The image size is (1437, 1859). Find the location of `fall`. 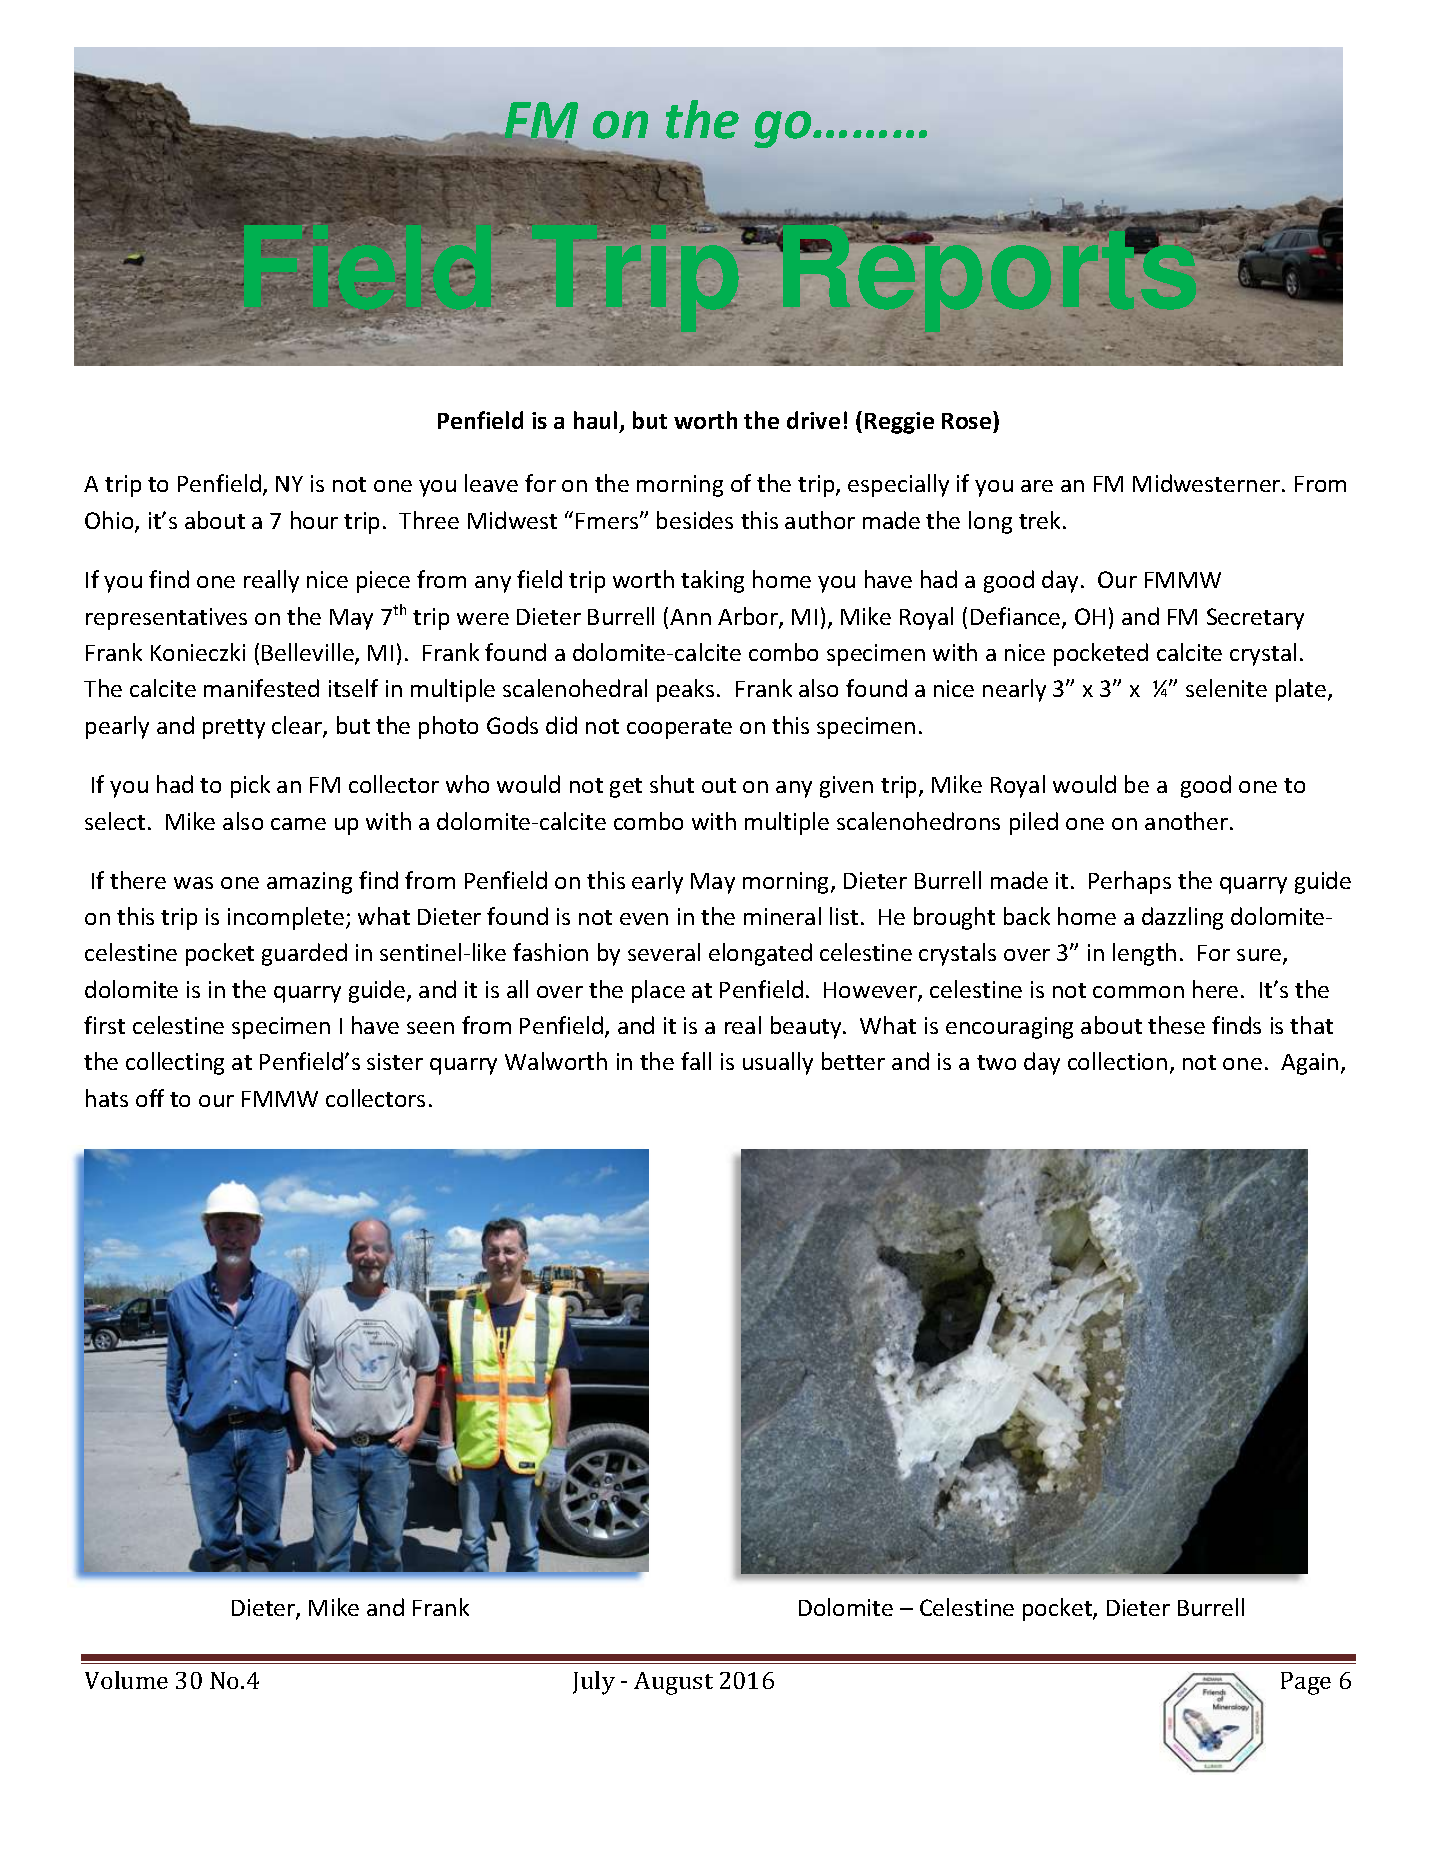

fall is located at coordinates (696, 1061).
